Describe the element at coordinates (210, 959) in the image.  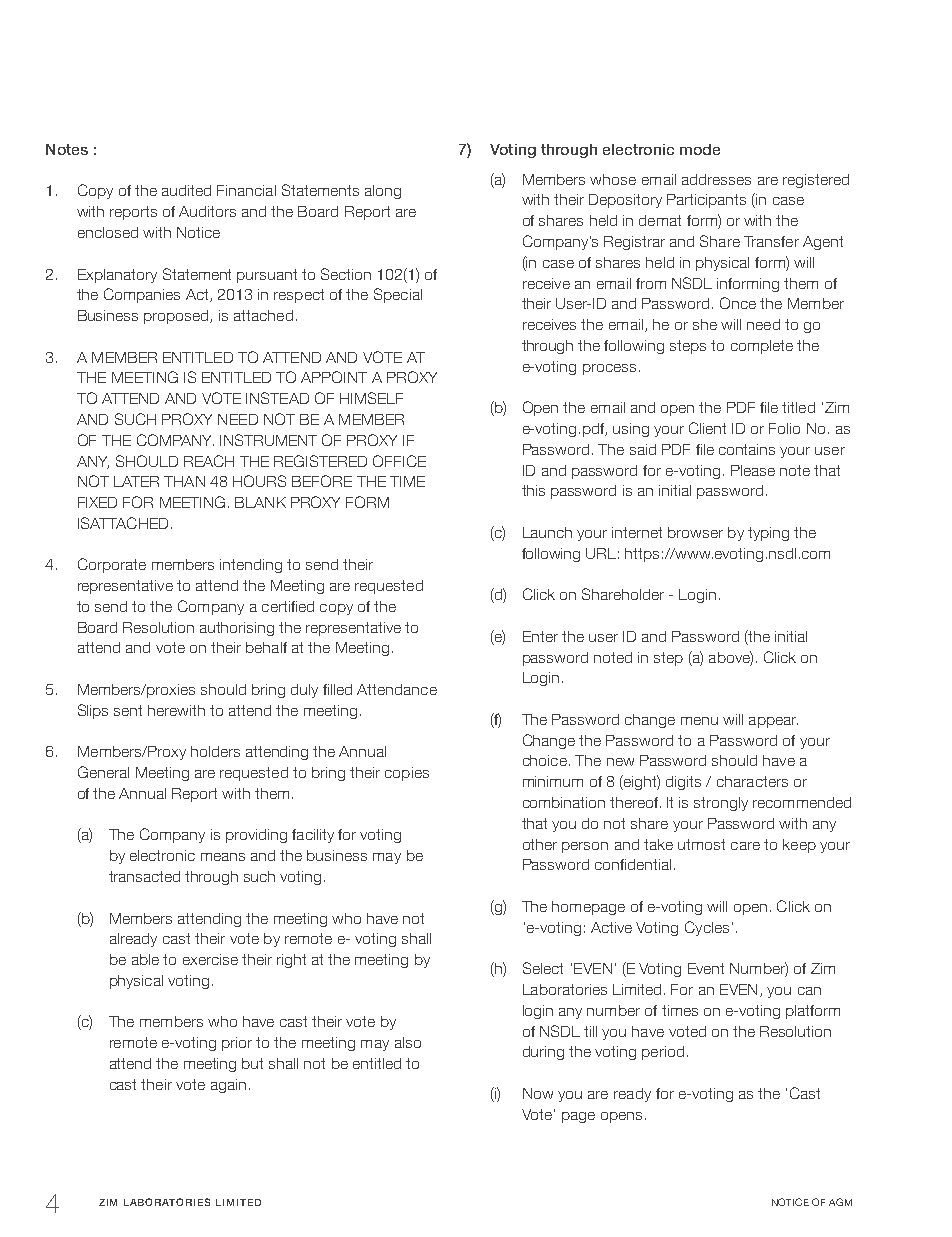
I see `exercise` at that location.
